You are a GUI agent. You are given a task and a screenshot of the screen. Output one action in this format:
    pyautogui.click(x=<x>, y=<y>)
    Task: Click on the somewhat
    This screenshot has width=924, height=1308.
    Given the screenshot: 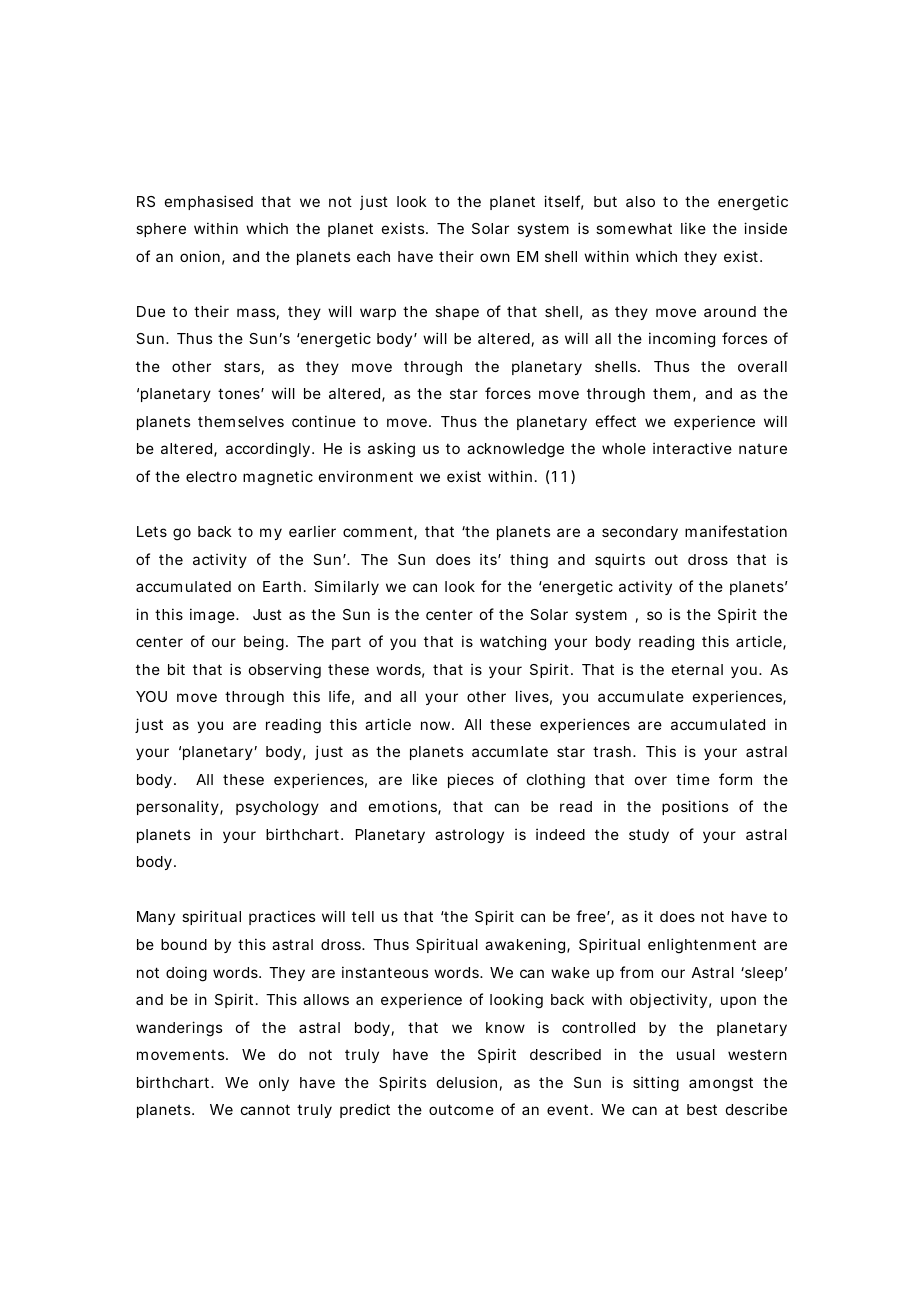 What is the action you would take?
    pyautogui.click(x=634, y=228)
